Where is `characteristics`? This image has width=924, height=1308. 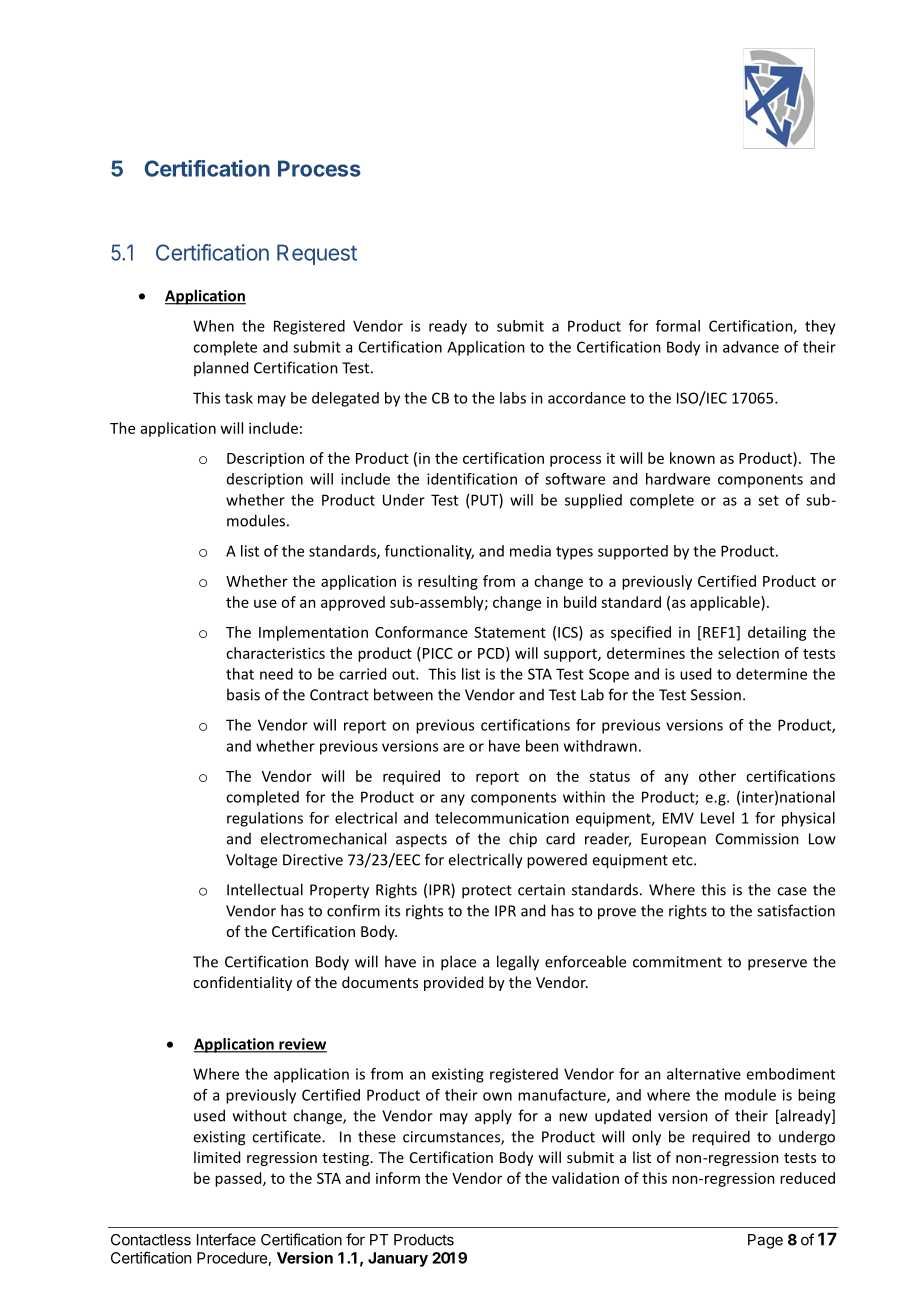
characteristics is located at coordinates (275, 653).
